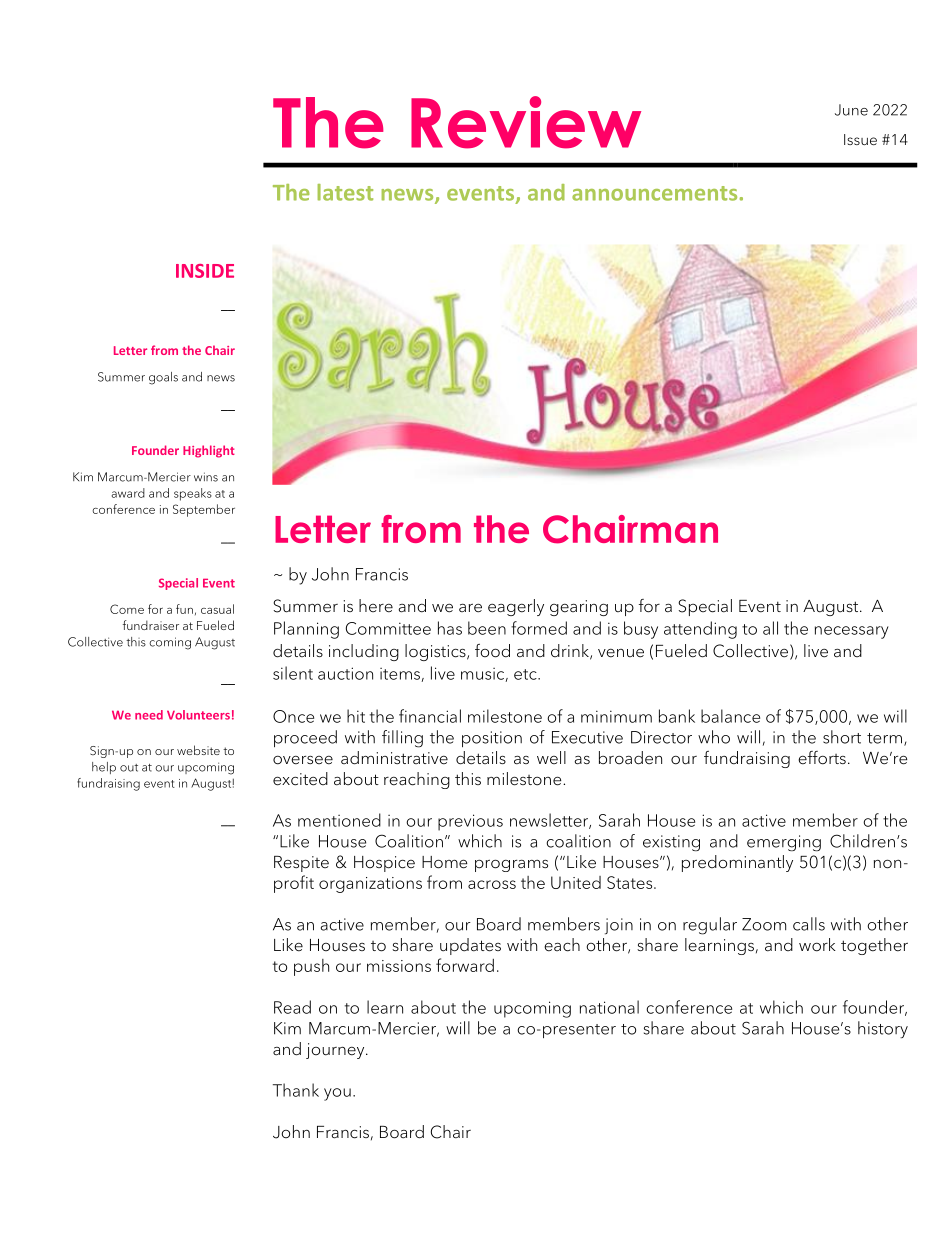 Image resolution: width=952 pixels, height=1233 pixels. What do you see at coordinates (296, 1090) in the page?
I see `Thank` at bounding box center [296, 1090].
